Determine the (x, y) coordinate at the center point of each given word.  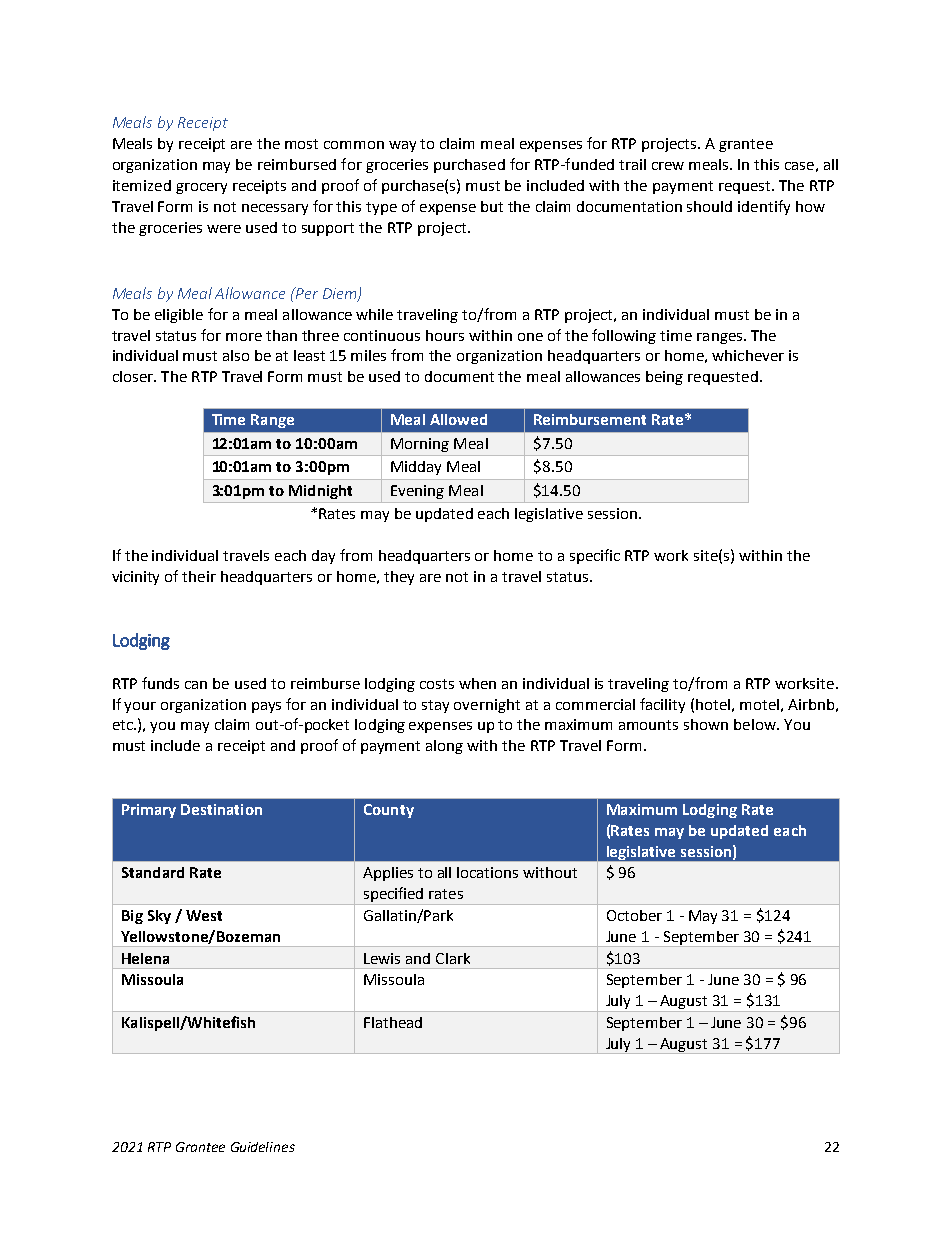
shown (706, 724)
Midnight (320, 492)
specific (595, 556)
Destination (221, 809)
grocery (201, 188)
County (389, 811)
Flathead (393, 1022)
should (709, 206)
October (634, 915)
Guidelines (263, 1147)
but (492, 206)
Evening (417, 492)
